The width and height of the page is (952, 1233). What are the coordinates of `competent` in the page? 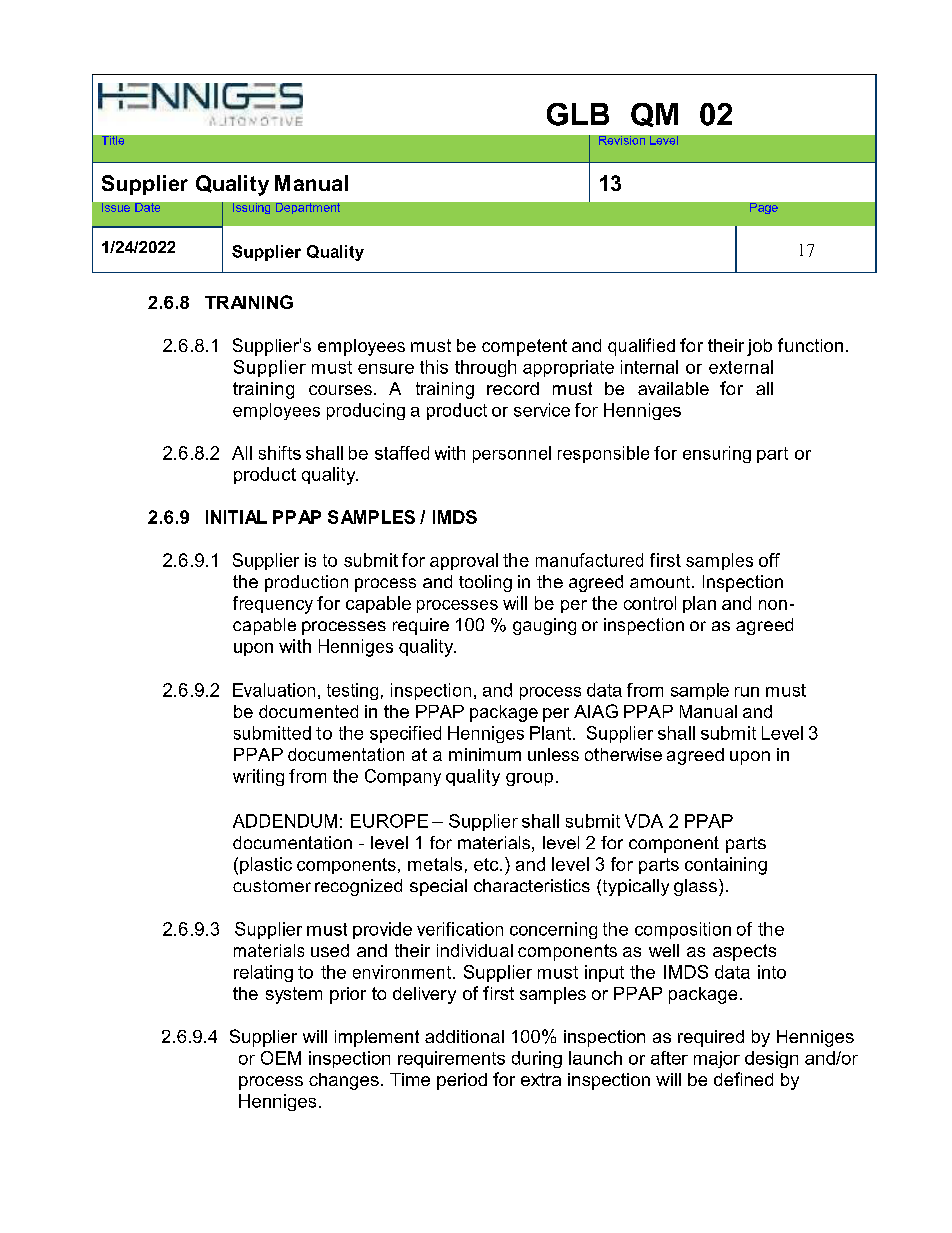 It's located at (524, 347).
